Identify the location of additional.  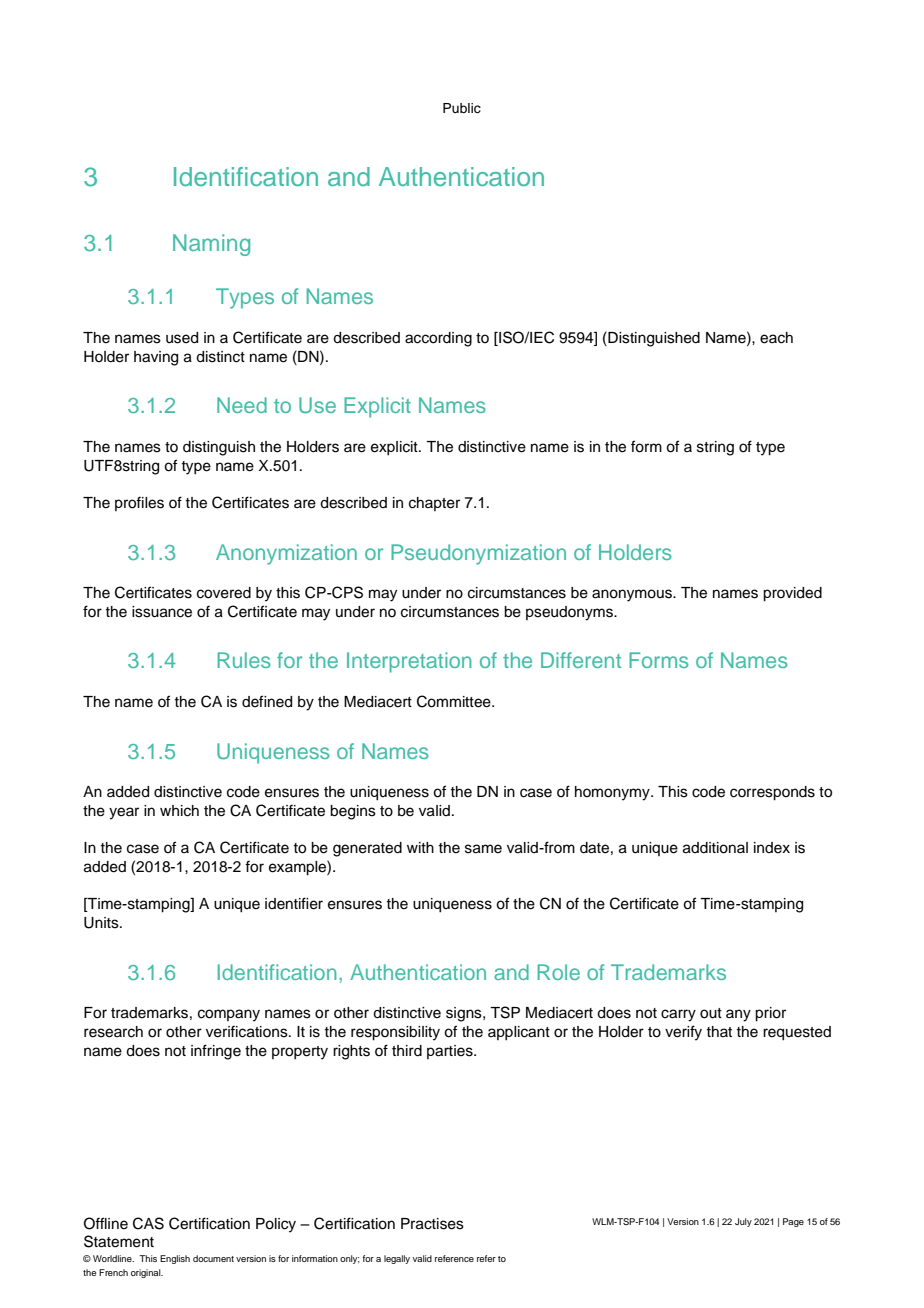
(715, 848).
